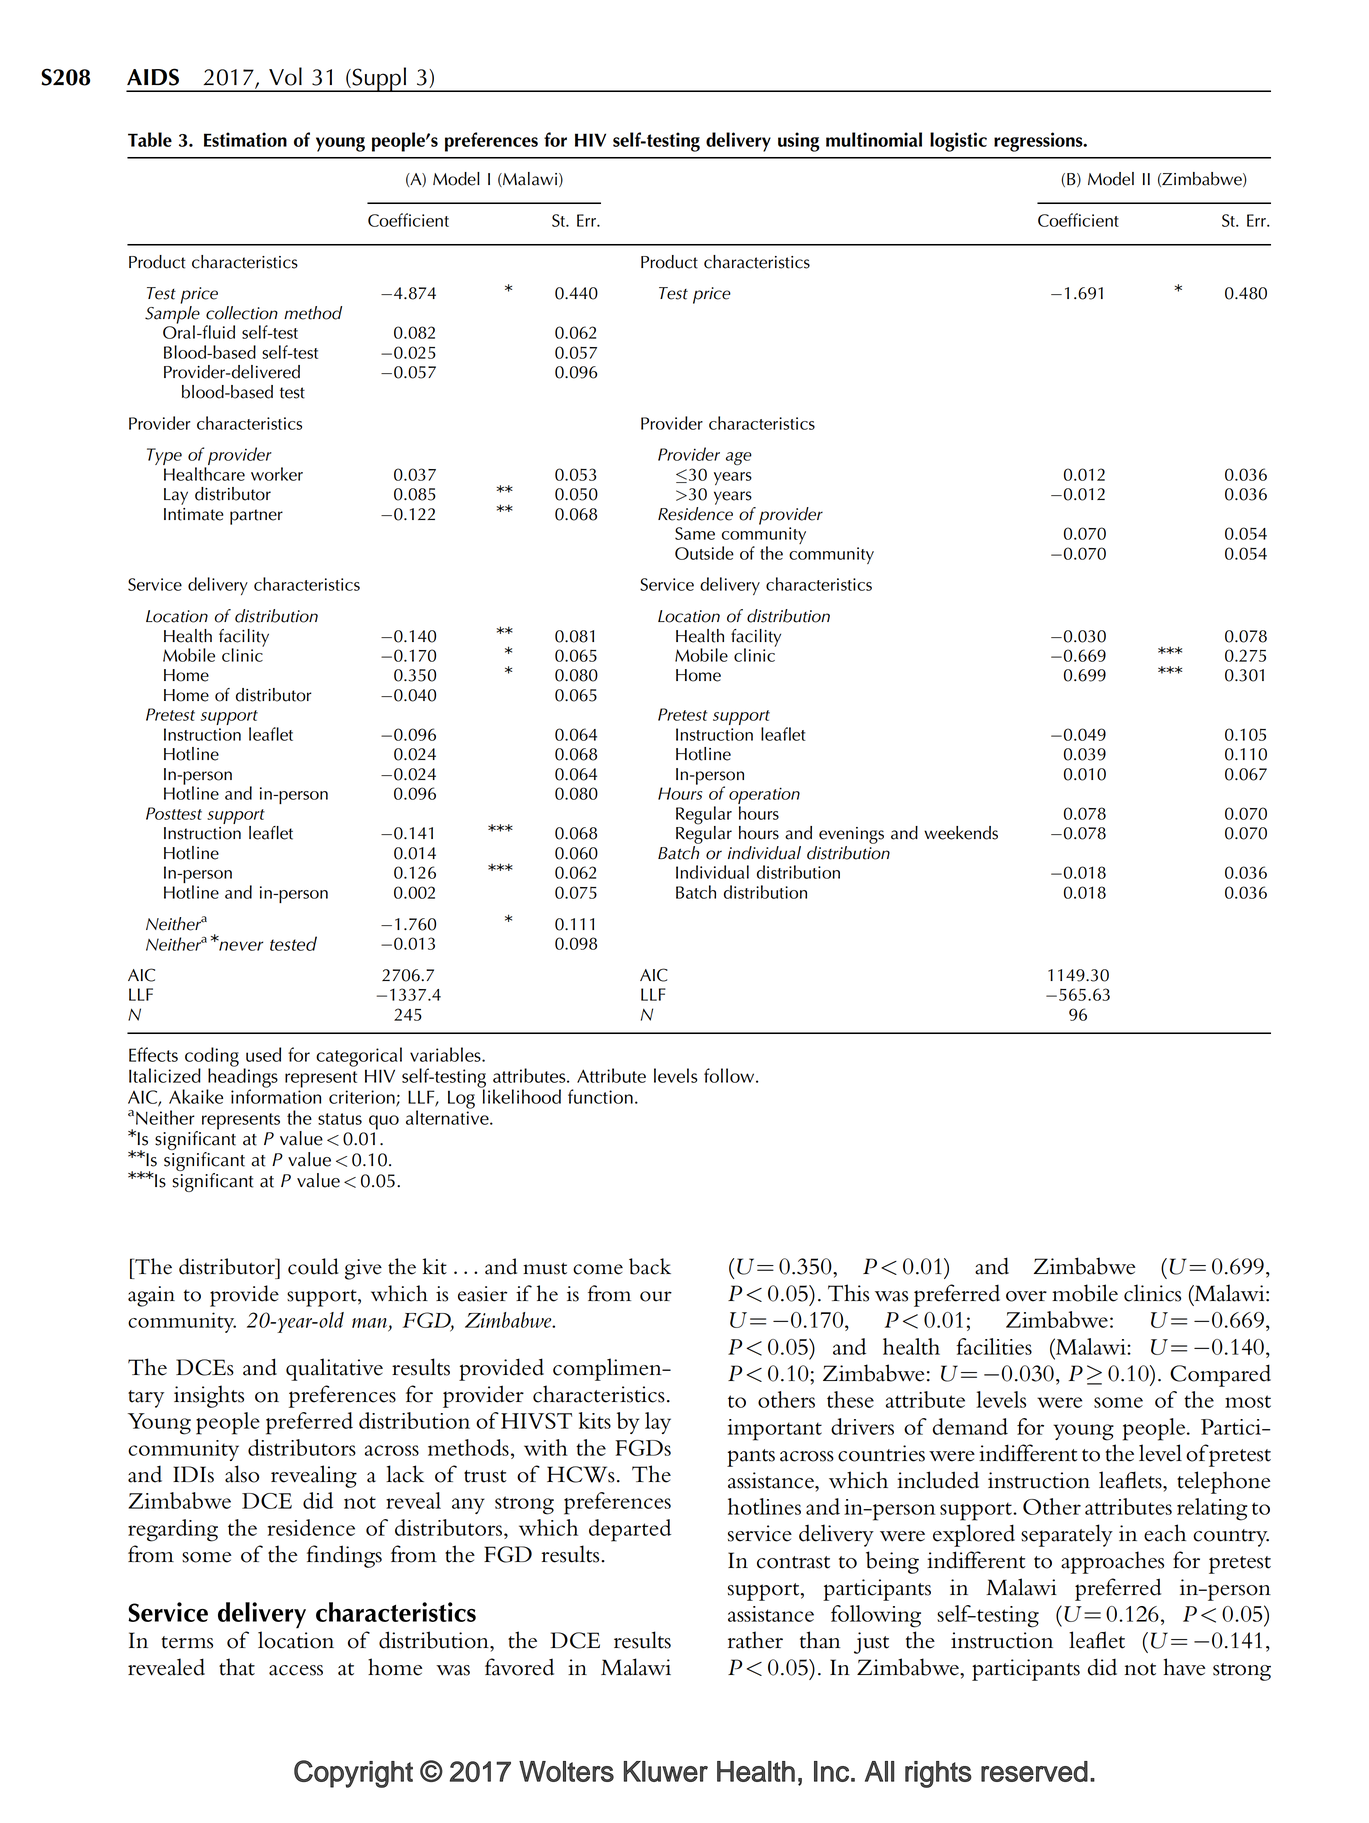 This screenshot has width=1369, height=1823. I want to click on Outside, so click(704, 553).
